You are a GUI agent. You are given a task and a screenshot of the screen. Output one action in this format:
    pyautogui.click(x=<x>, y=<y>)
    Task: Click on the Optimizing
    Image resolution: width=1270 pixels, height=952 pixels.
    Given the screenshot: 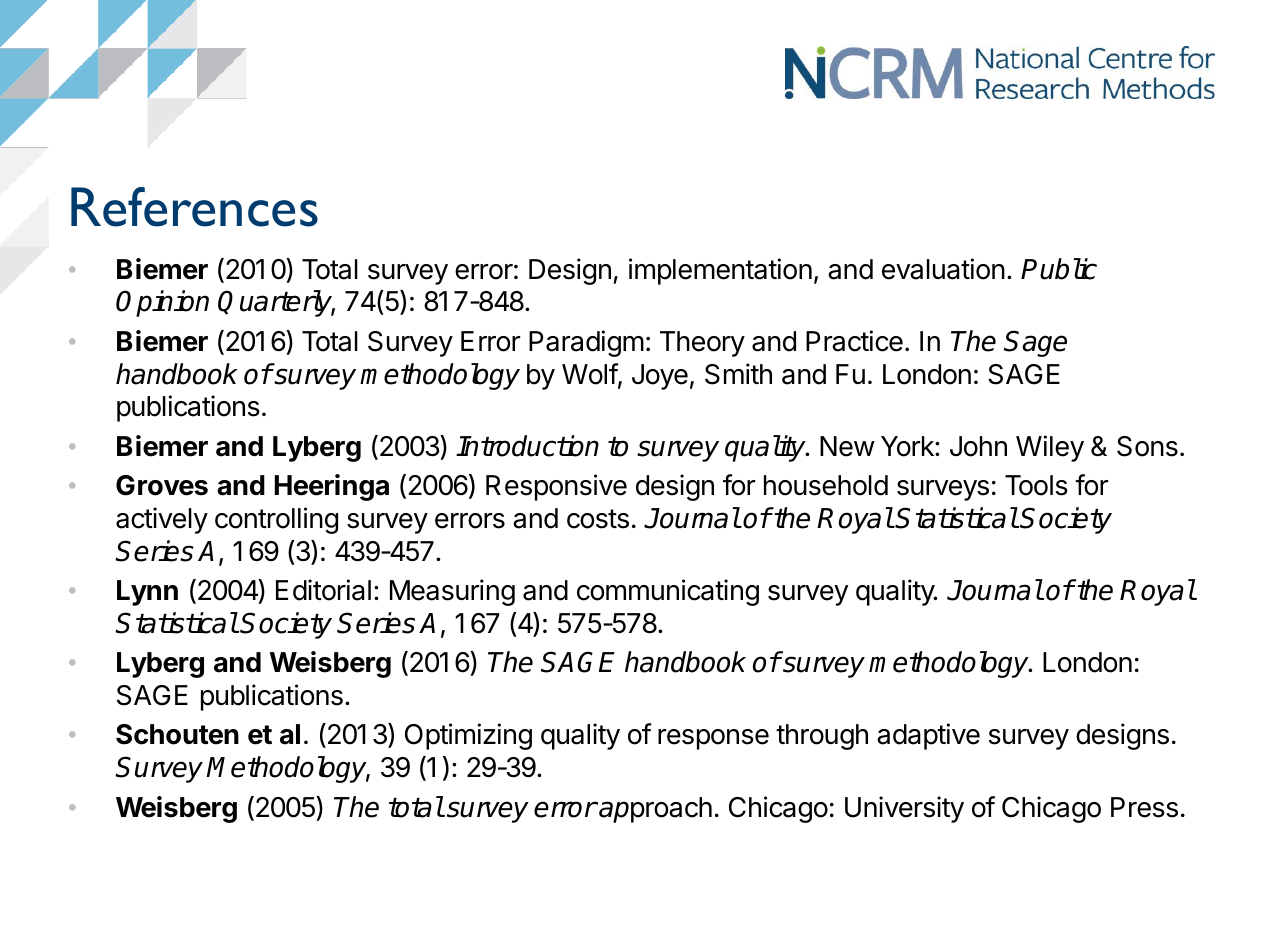 What is the action you would take?
    pyautogui.click(x=468, y=736)
